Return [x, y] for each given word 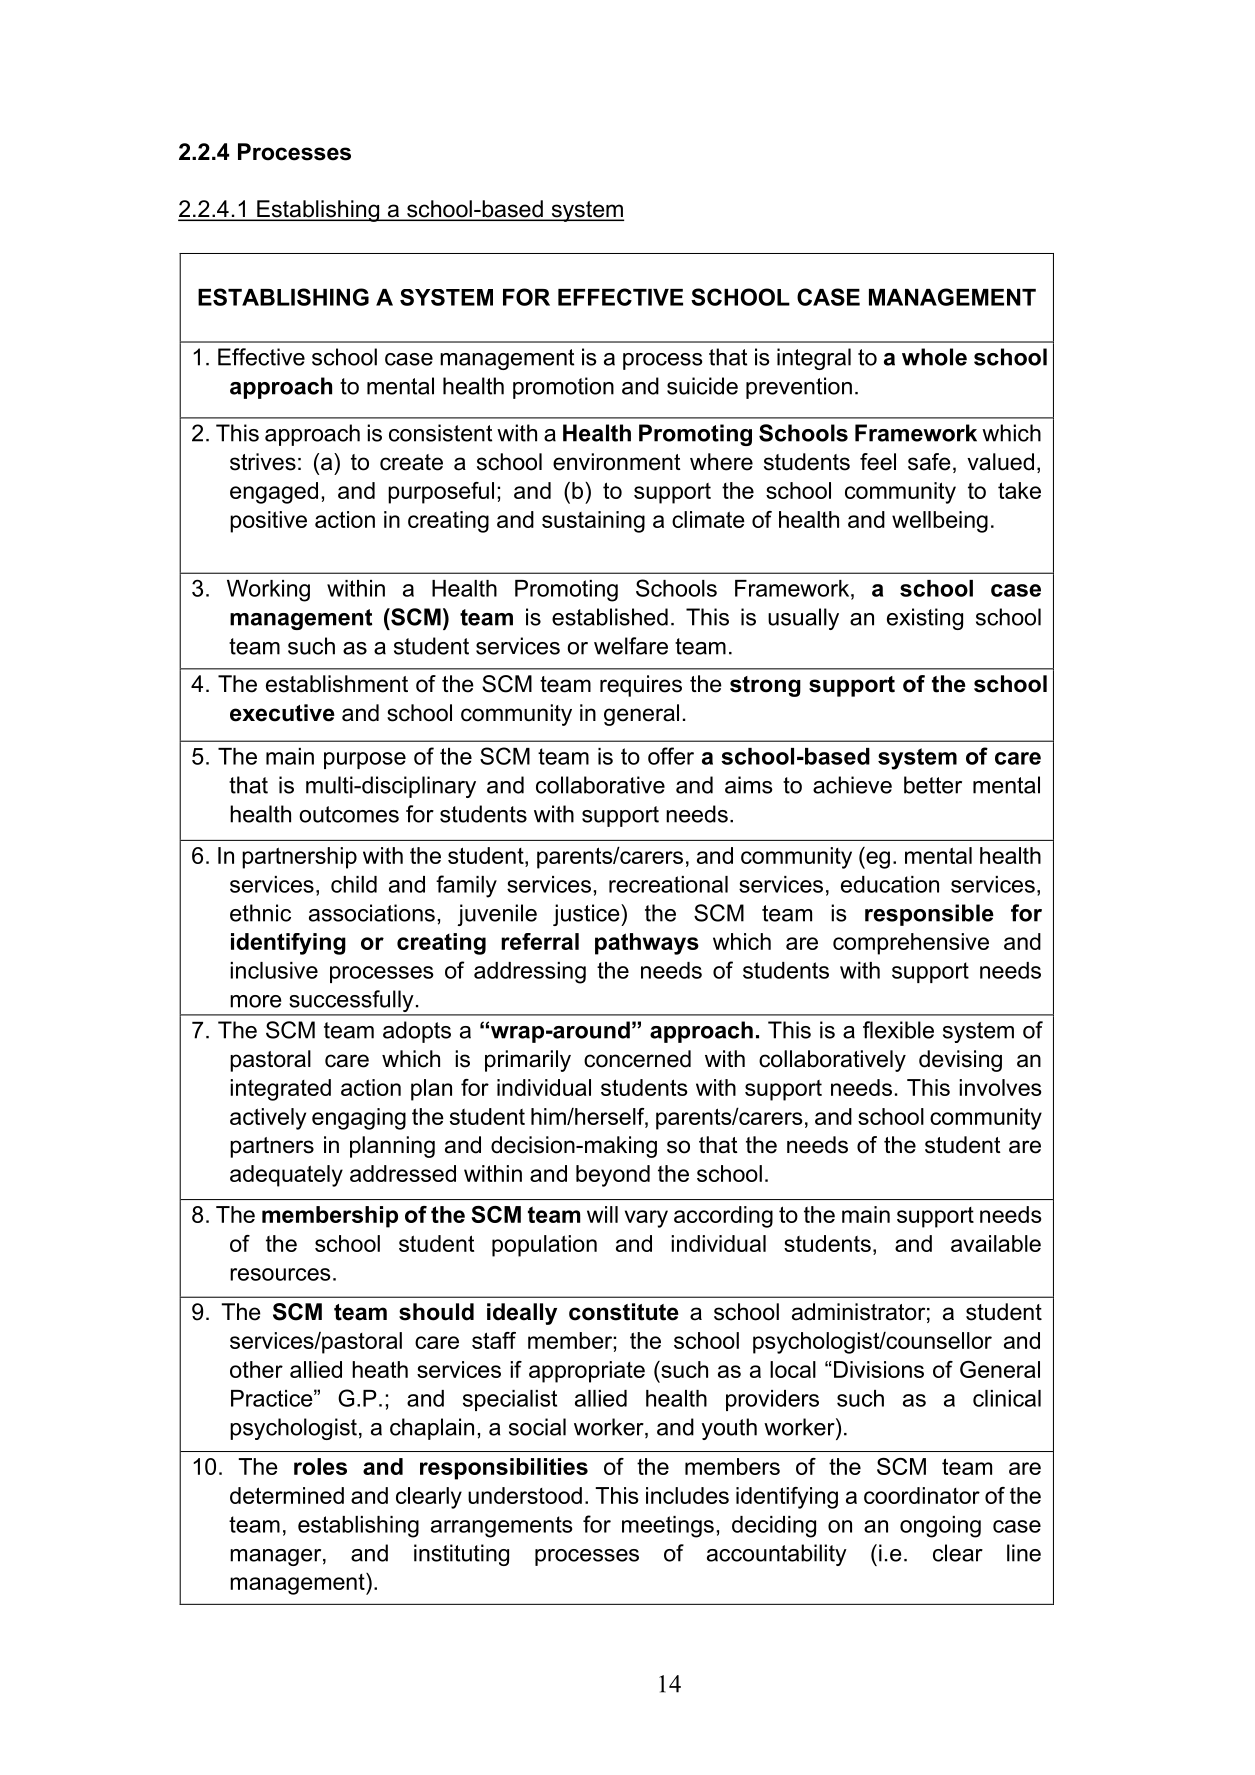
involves [1000, 1087]
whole [934, 357]
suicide [702, 386]
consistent [440, 433]
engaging [359, 1119]
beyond [613, 1176]
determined [287, 1495]
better [933, 785]
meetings [668, 1527]
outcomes [349, 814]
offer [671, 756]
